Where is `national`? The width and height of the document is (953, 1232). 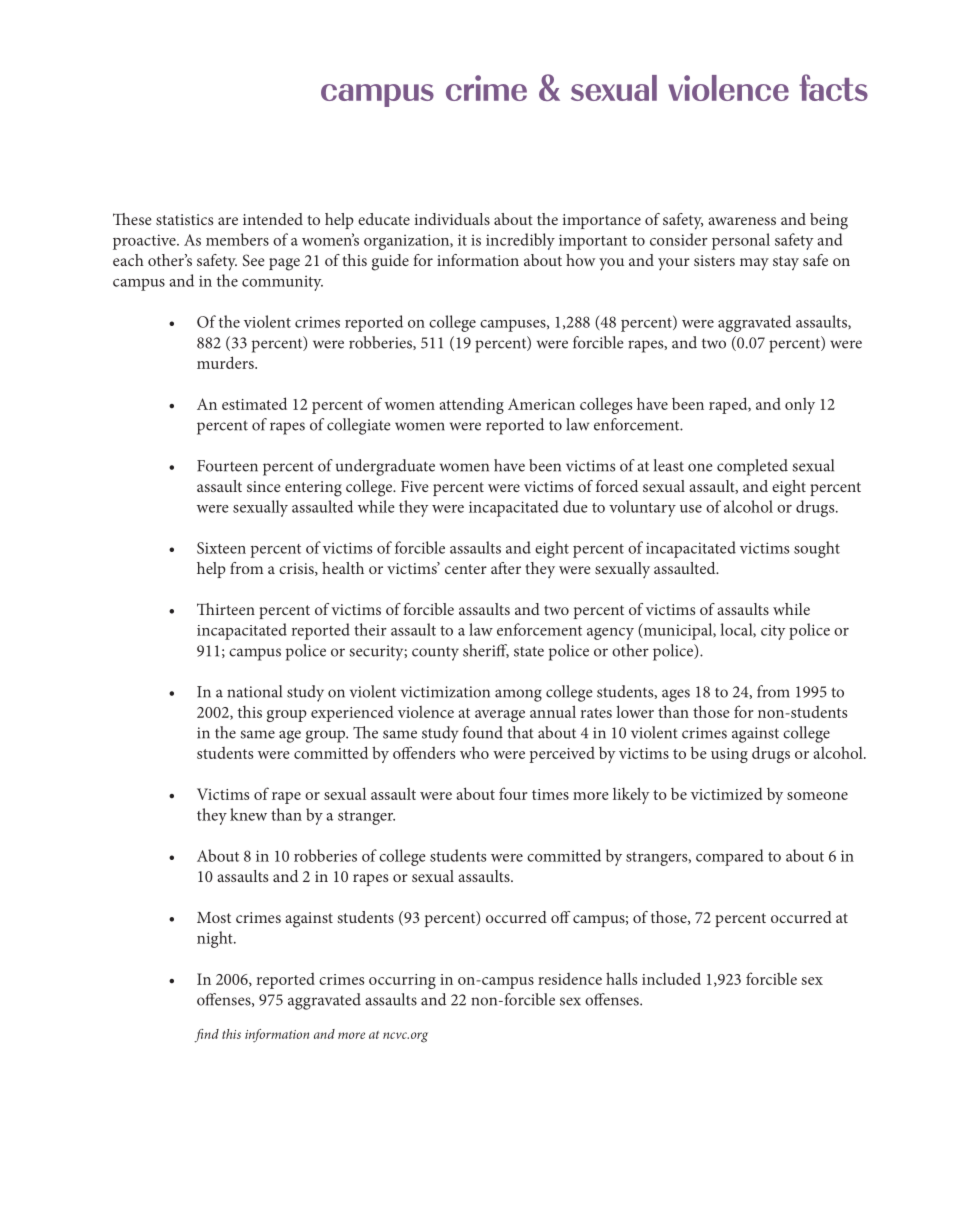
national is located at coordinates (254, 691).
